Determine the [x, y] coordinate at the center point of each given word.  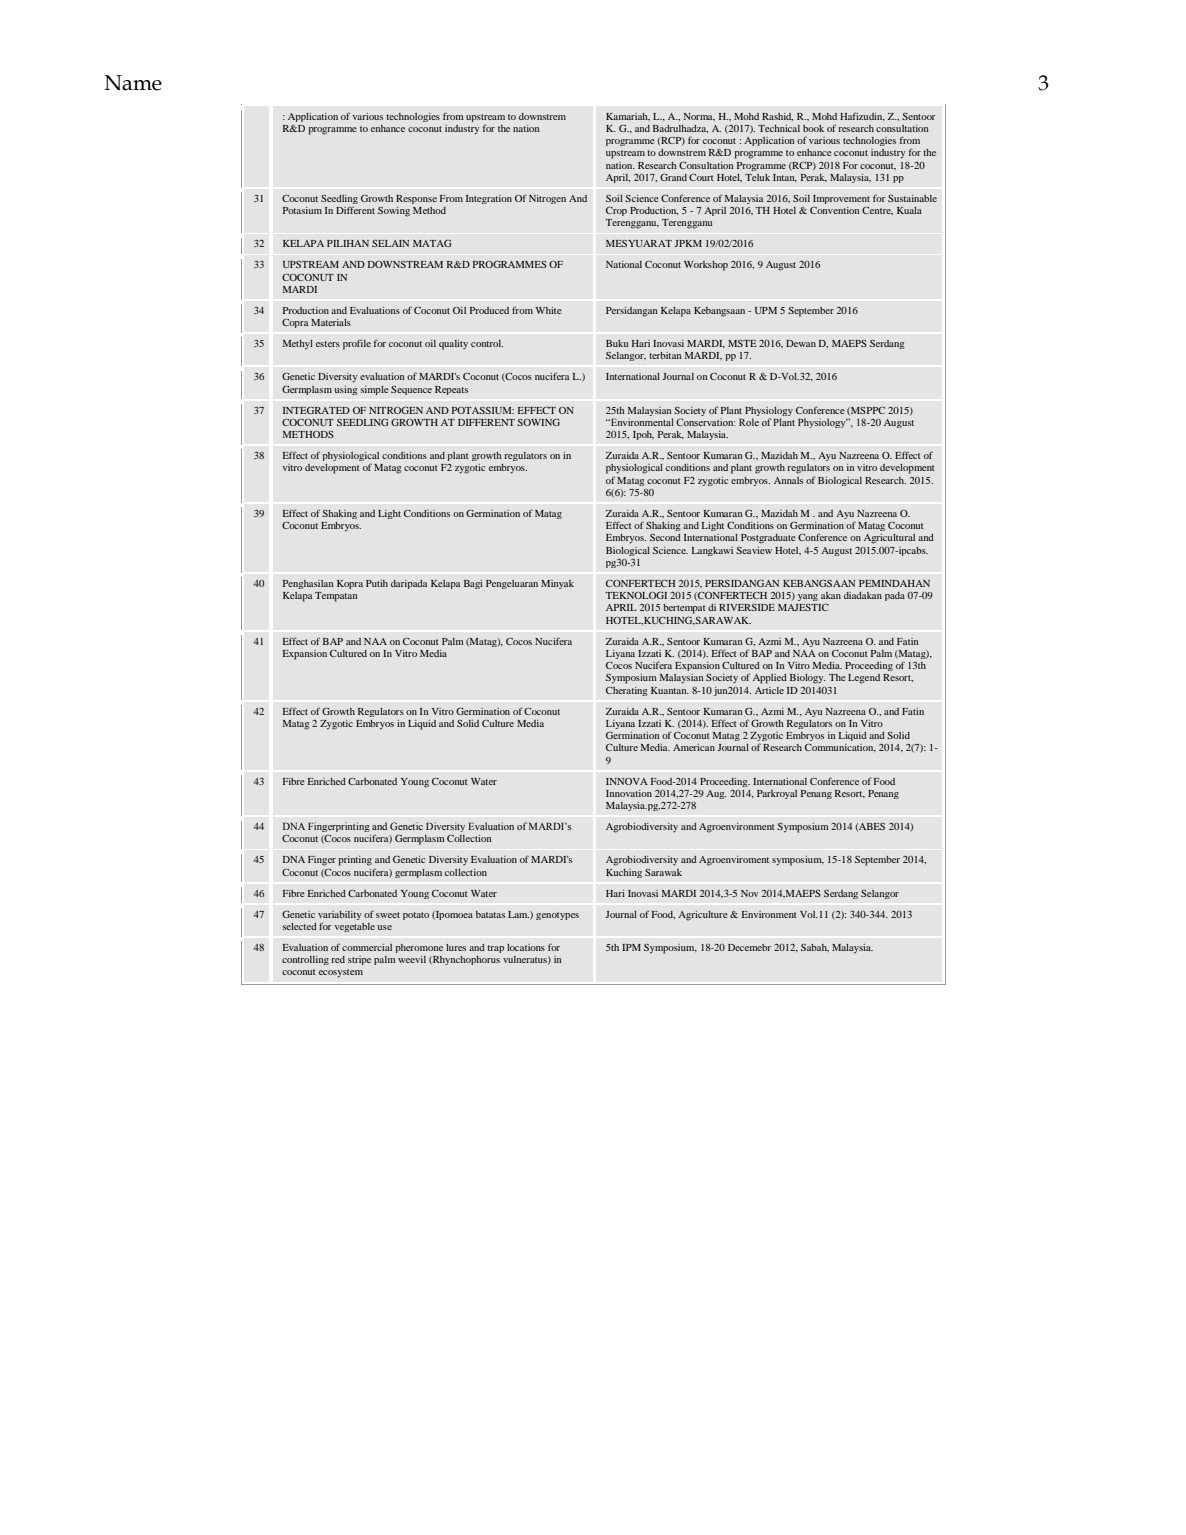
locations [526, 947]
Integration [489, 199]
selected [299, 926]
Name [133, 83]
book [813, 128]
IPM [631, 947]
